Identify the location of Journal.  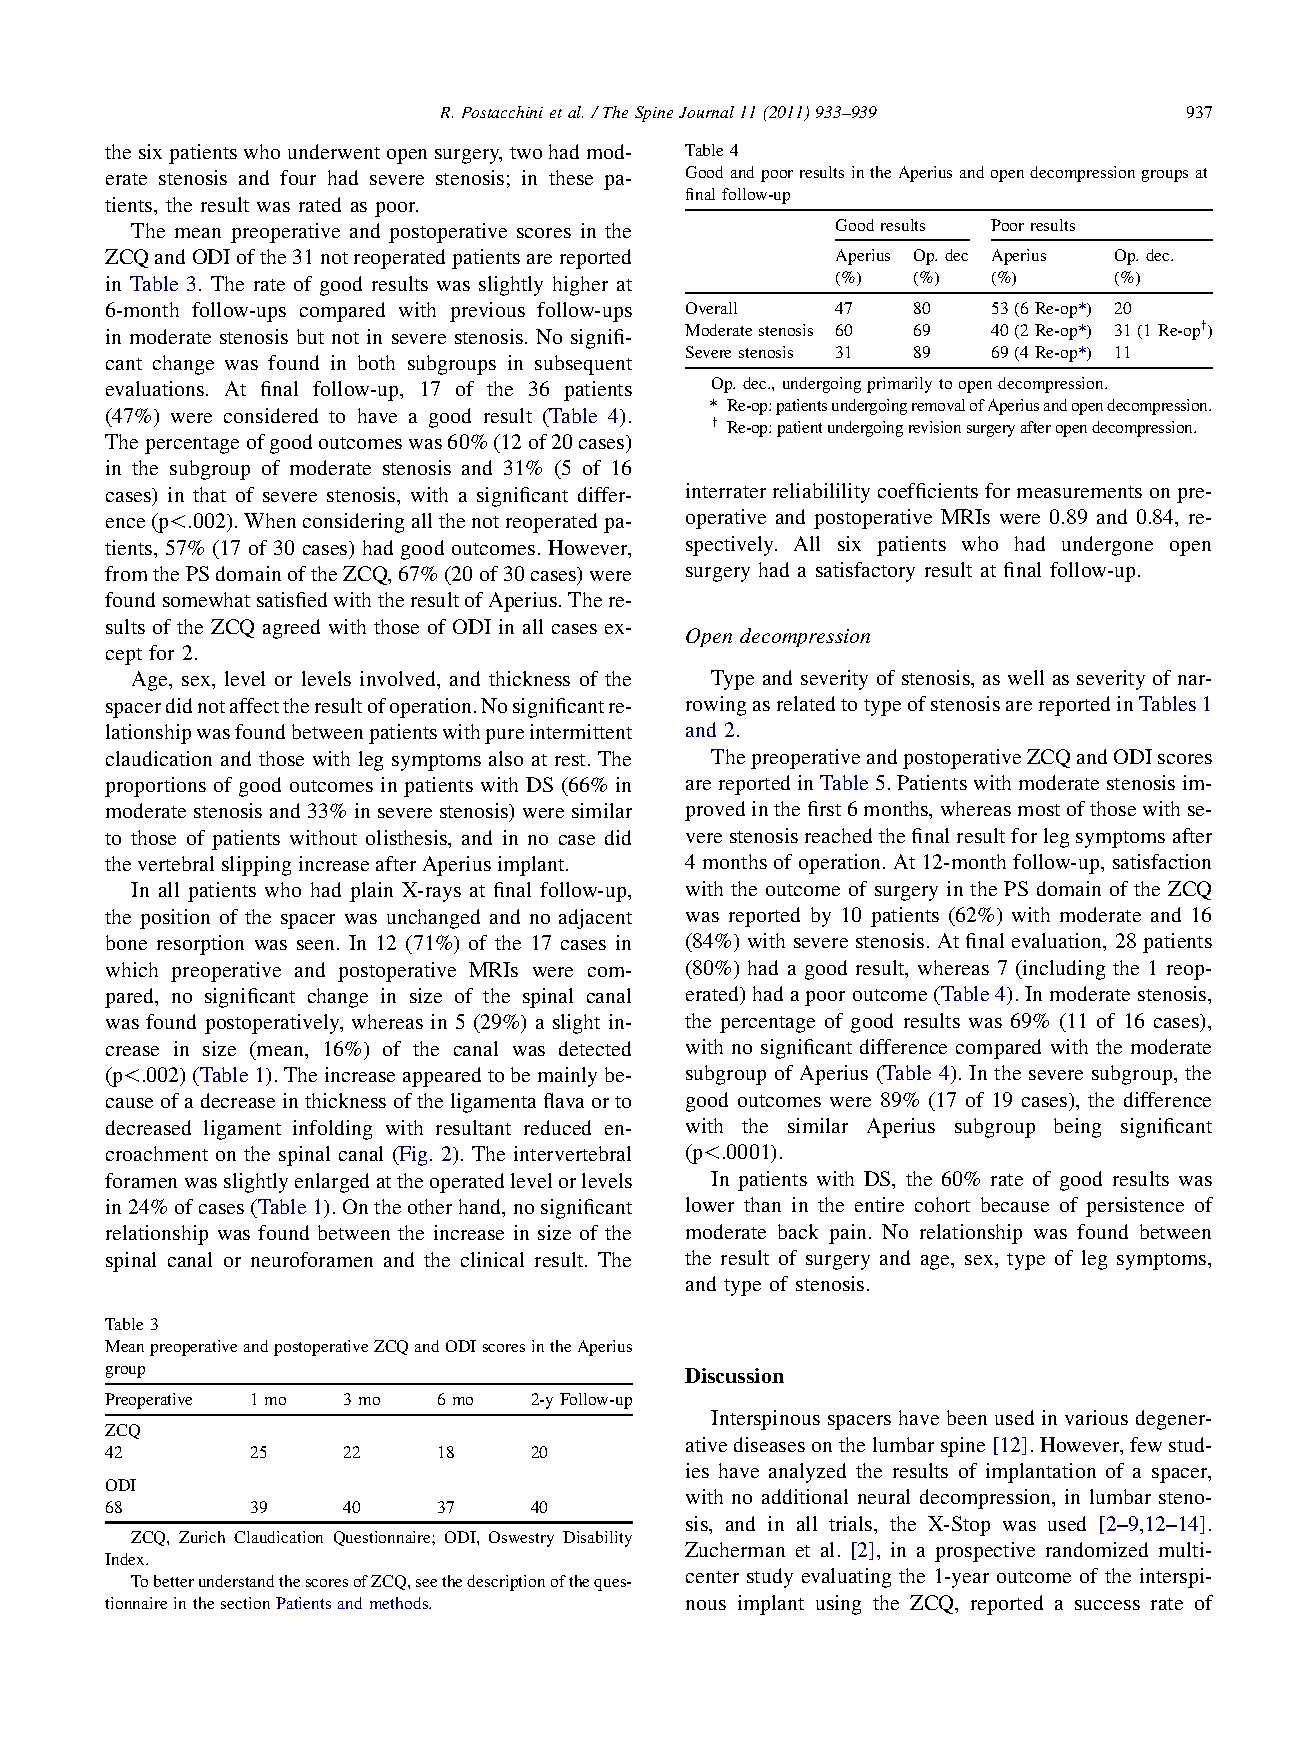
(706, 112).
